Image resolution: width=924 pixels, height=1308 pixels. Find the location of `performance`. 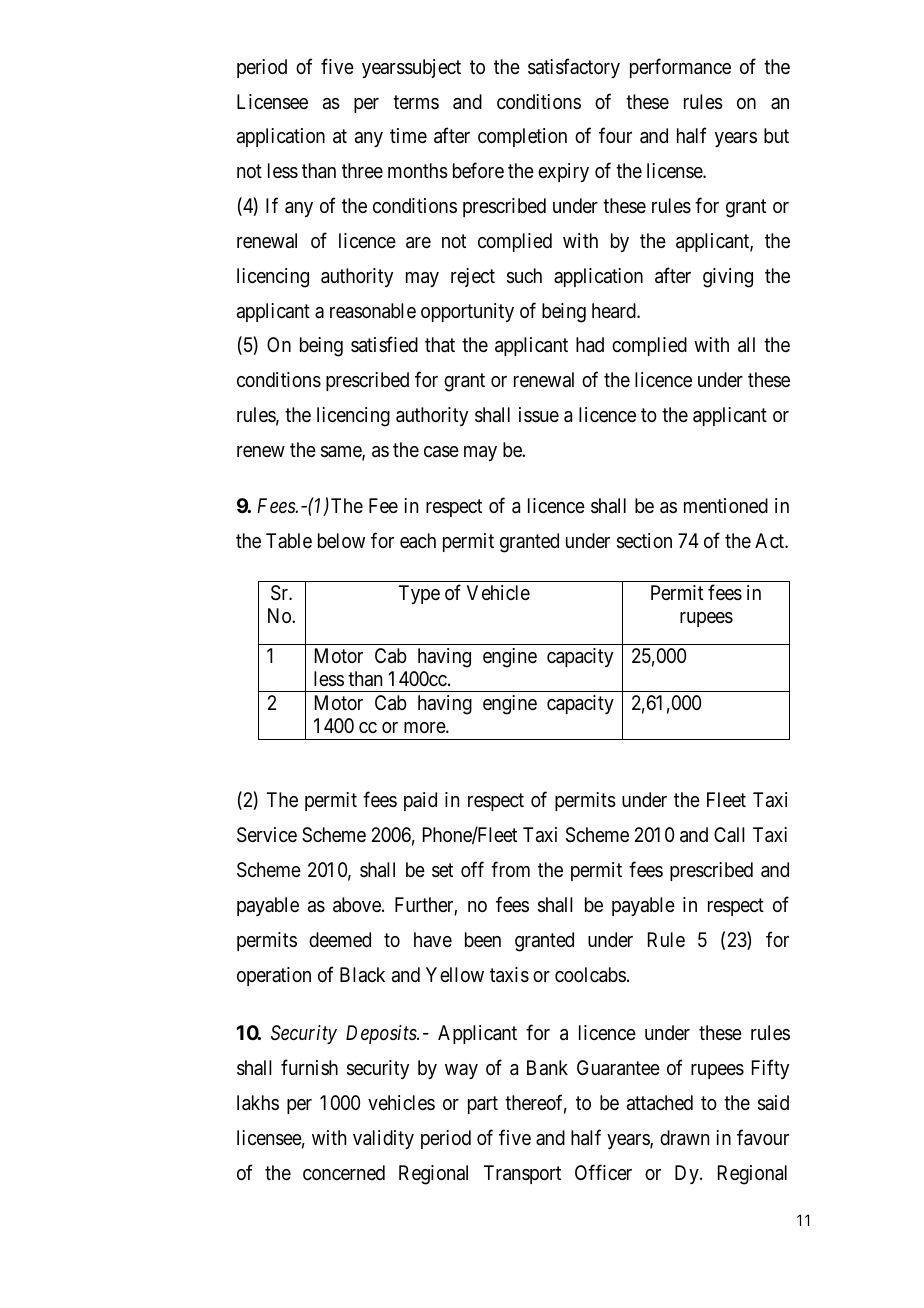

performance is located at coordinates (680, 68).
